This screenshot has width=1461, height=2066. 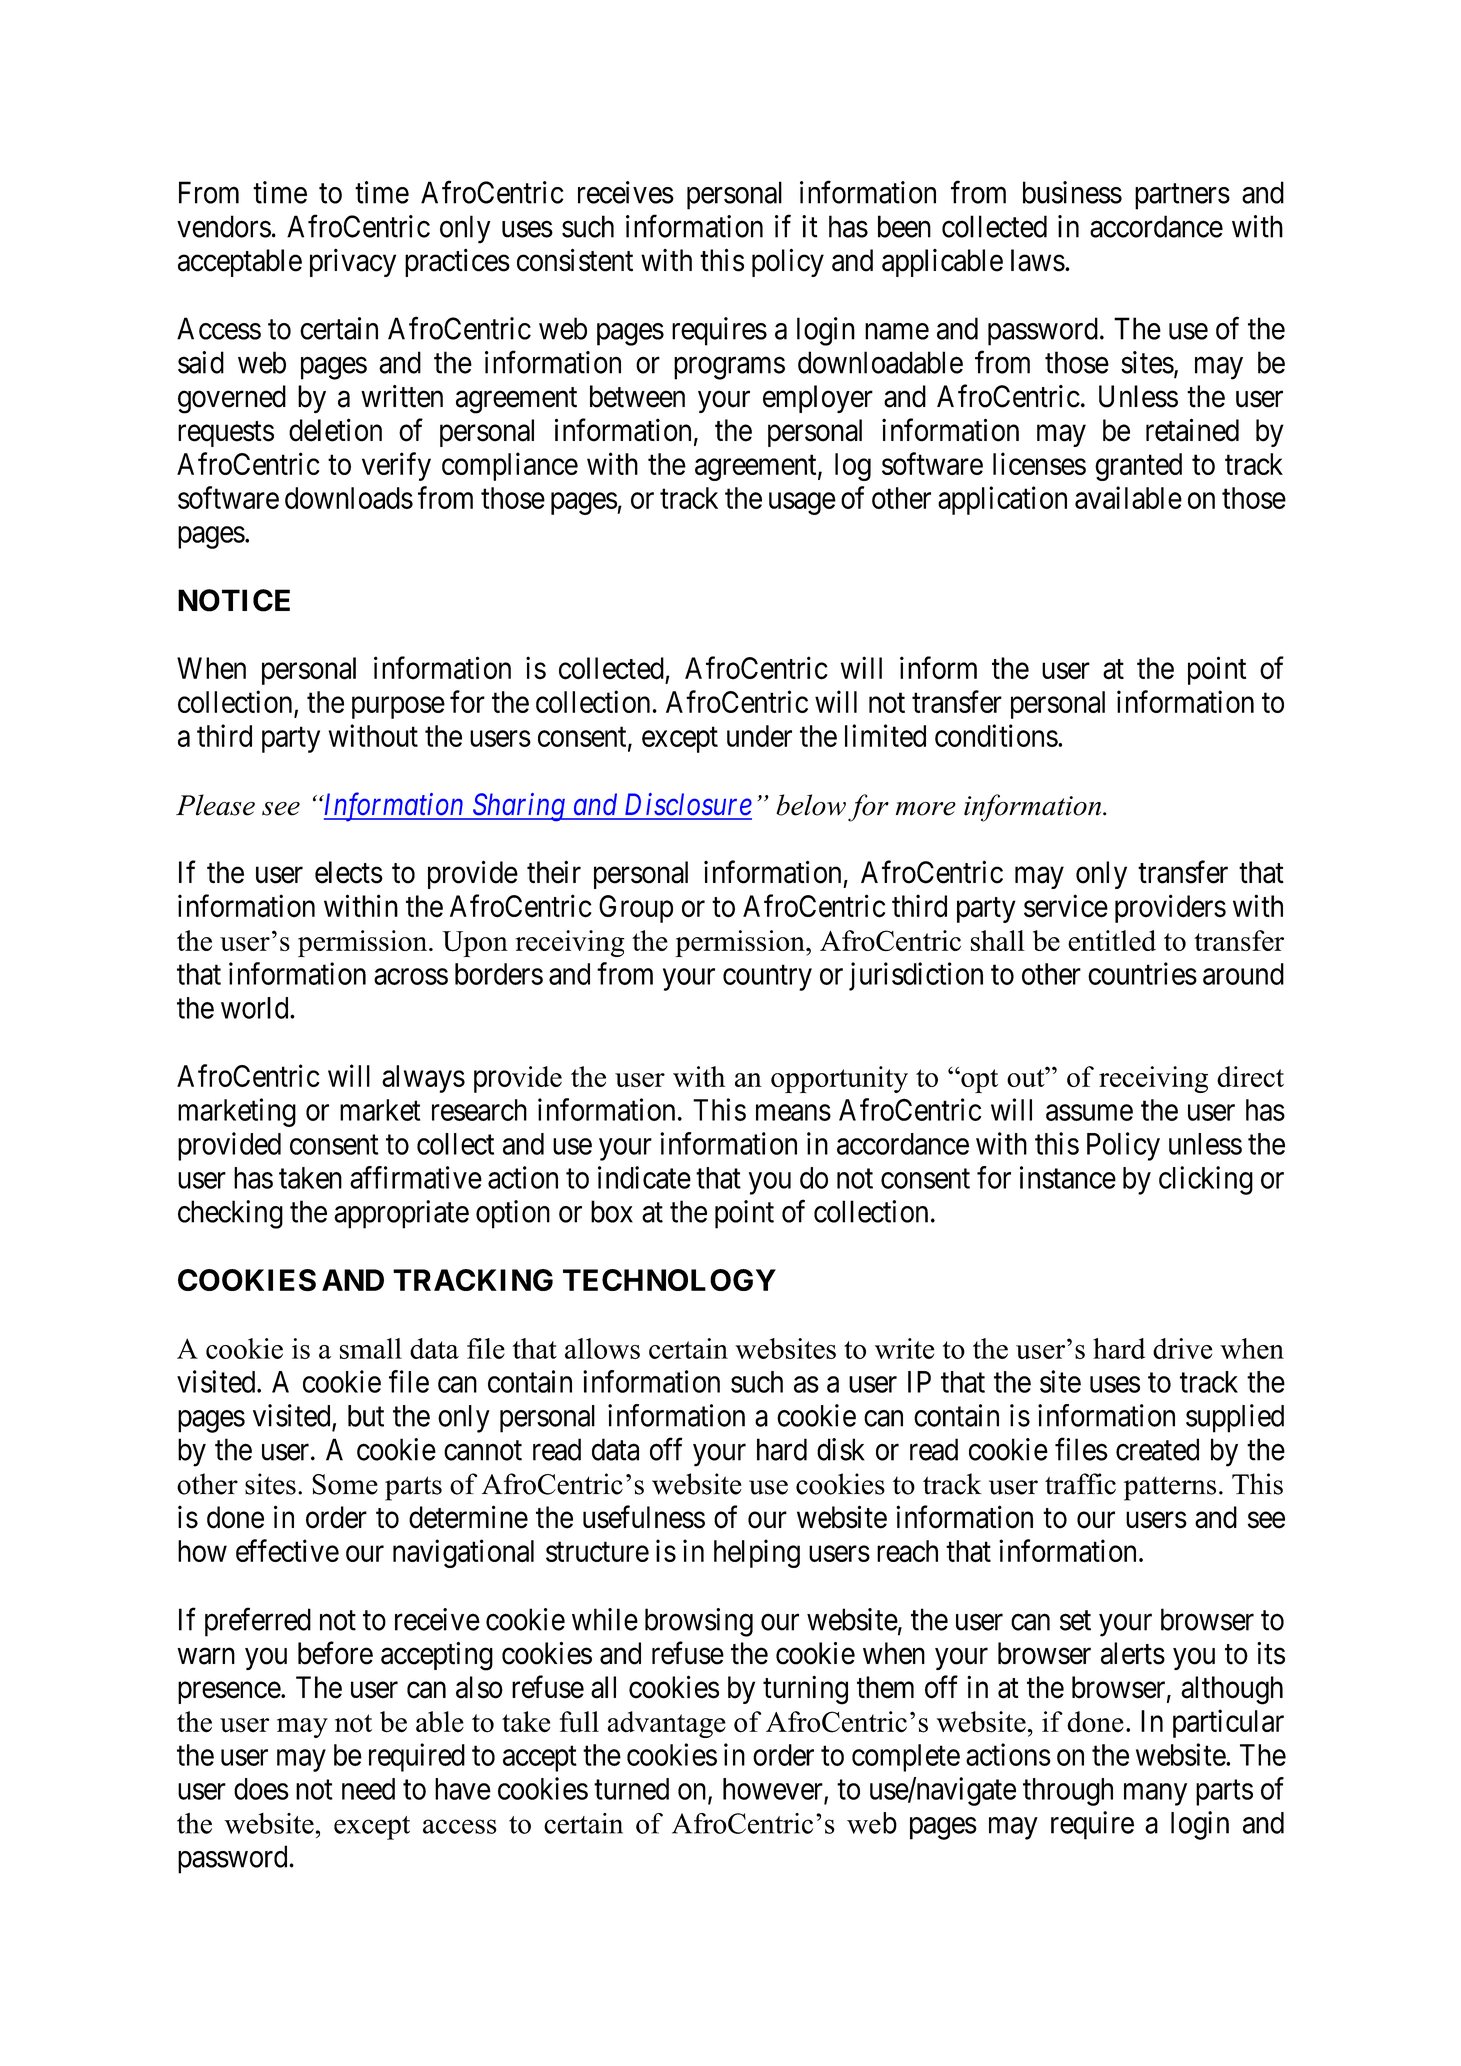 I want to click on consistent, so click(x=575, y=260).
